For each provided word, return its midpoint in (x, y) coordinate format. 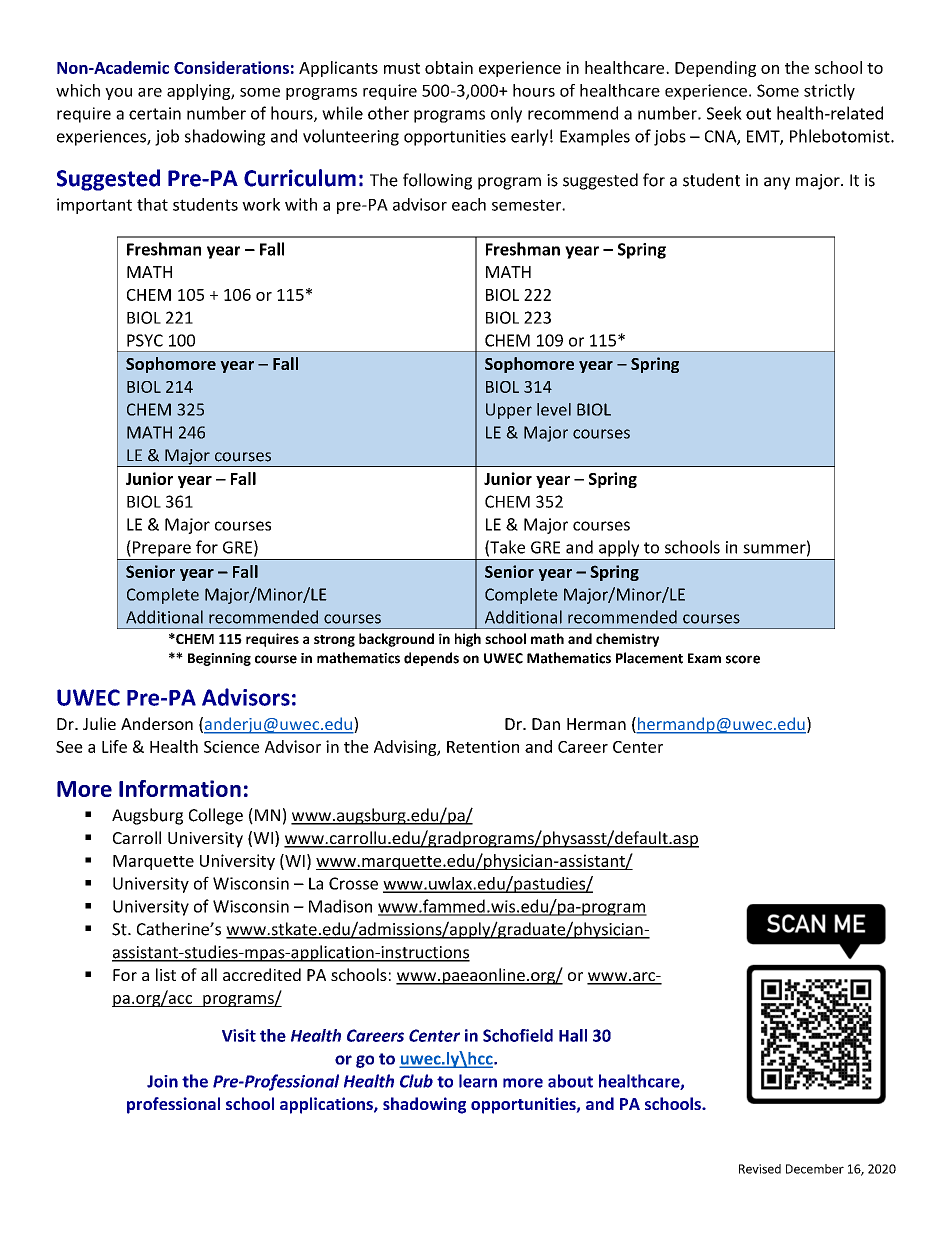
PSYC (145, 340)
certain (155, 113)
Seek (724, 113)
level (554, 409)
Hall (573, 1035)
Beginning (219, 659)
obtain (449, 67)
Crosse (353, 883)
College (216, 816)
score (743, 659)
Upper (509, 411)
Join (162, 1081)
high (468, 640)
